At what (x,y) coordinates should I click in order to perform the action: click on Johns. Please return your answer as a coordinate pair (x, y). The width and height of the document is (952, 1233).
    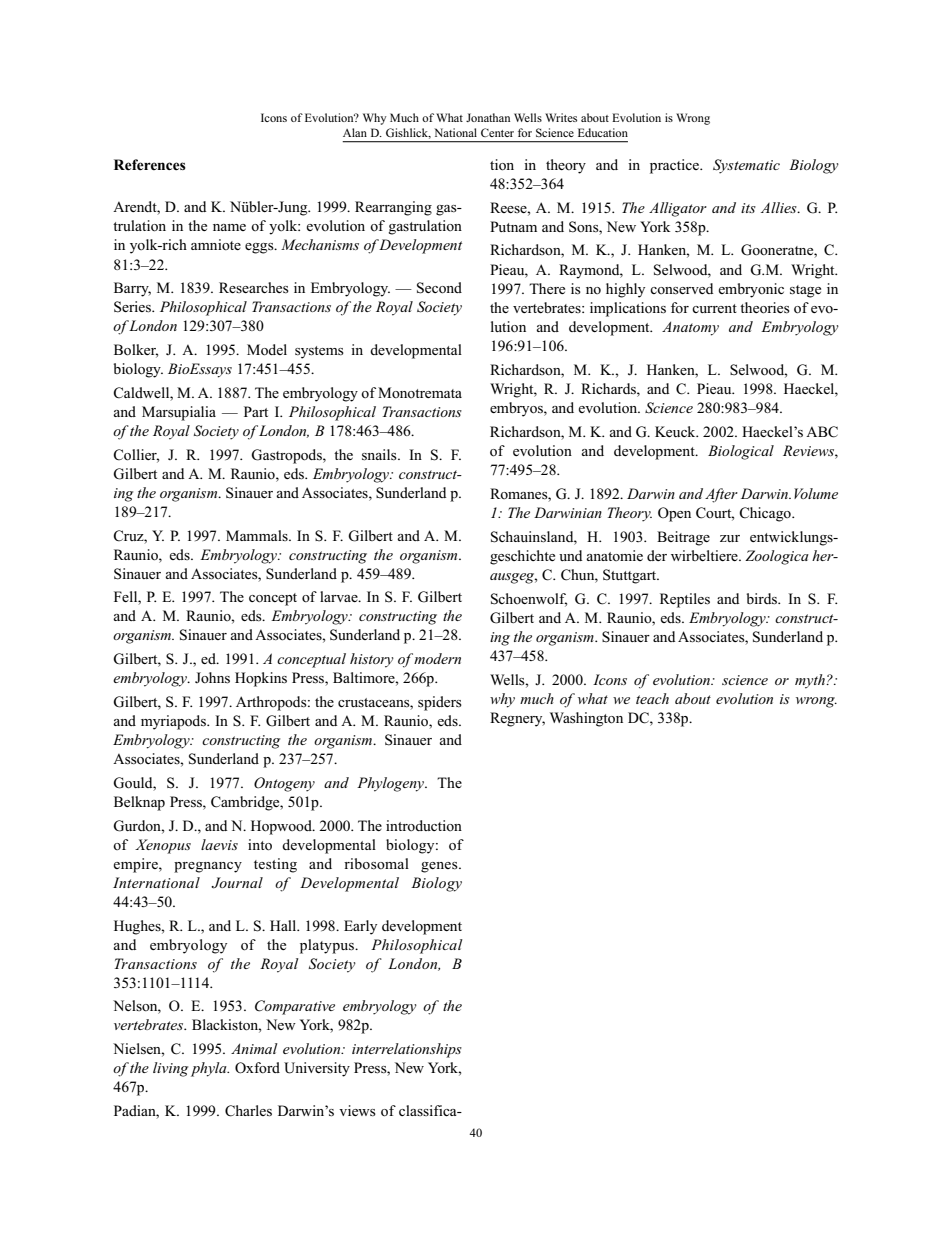
    Looking at the image, I should click on (212, 678).
